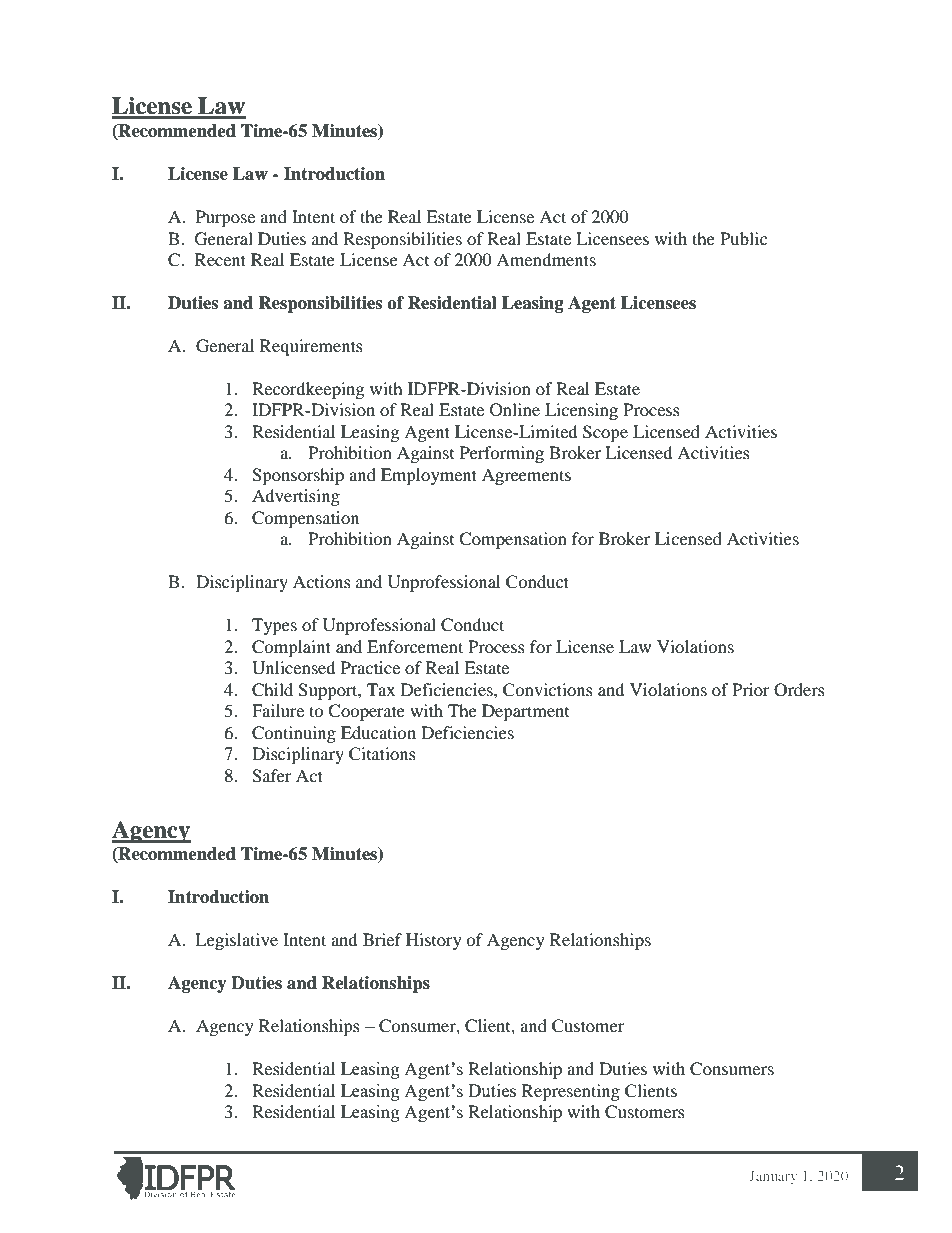 The image size is (952, 1233). What do you see at coordinates (743, 238) in the page?
I see `Public` at bounding box center [743, 238].
